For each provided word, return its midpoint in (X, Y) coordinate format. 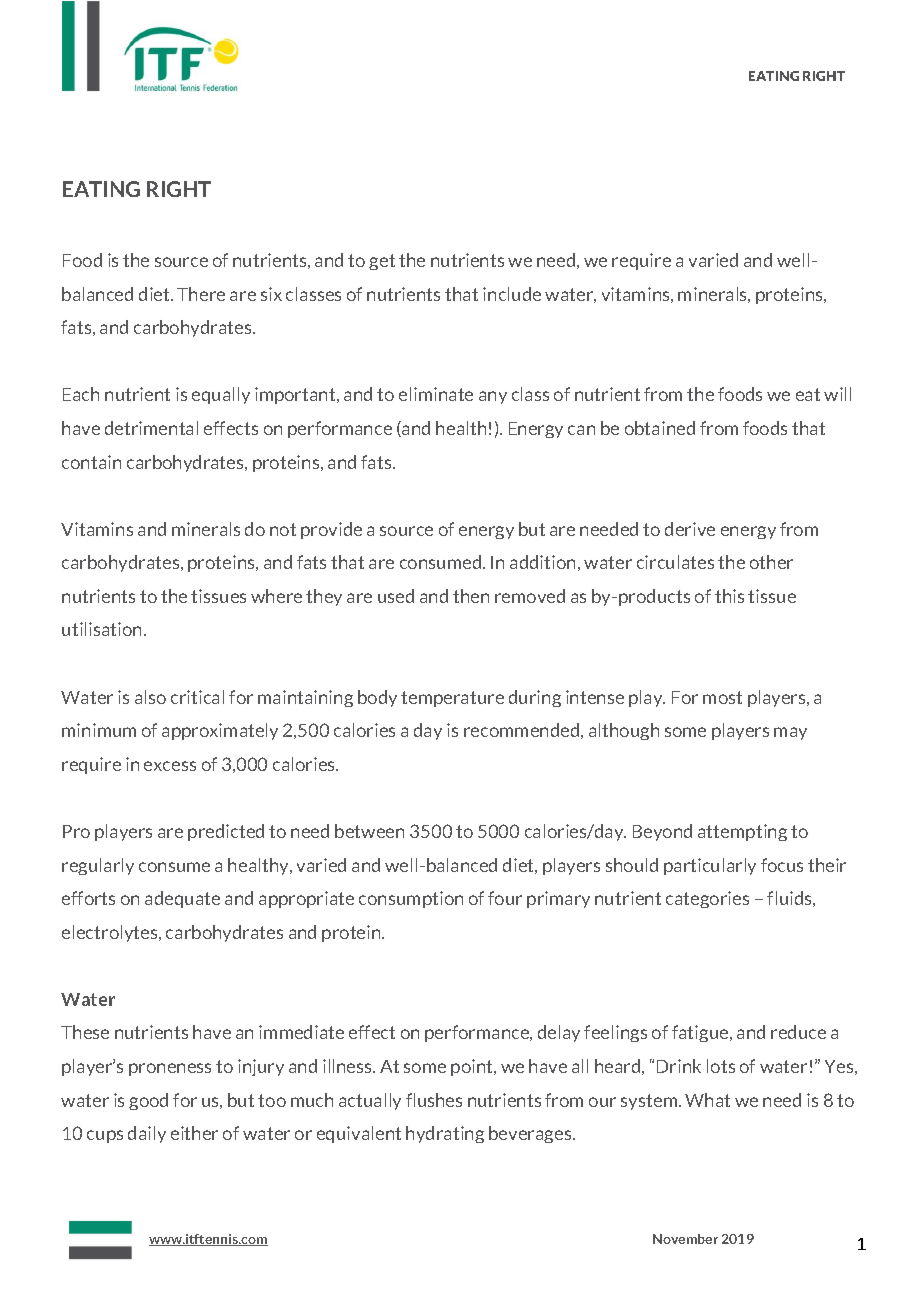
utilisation (103, 629)
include (512, 294)
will (837, 394)
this (729, 596)
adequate (182, 899)
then (471, 596)
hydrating (445, 1134)
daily (147, 1134)
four (505, 898)
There (201, 294)
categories (707, 899)
